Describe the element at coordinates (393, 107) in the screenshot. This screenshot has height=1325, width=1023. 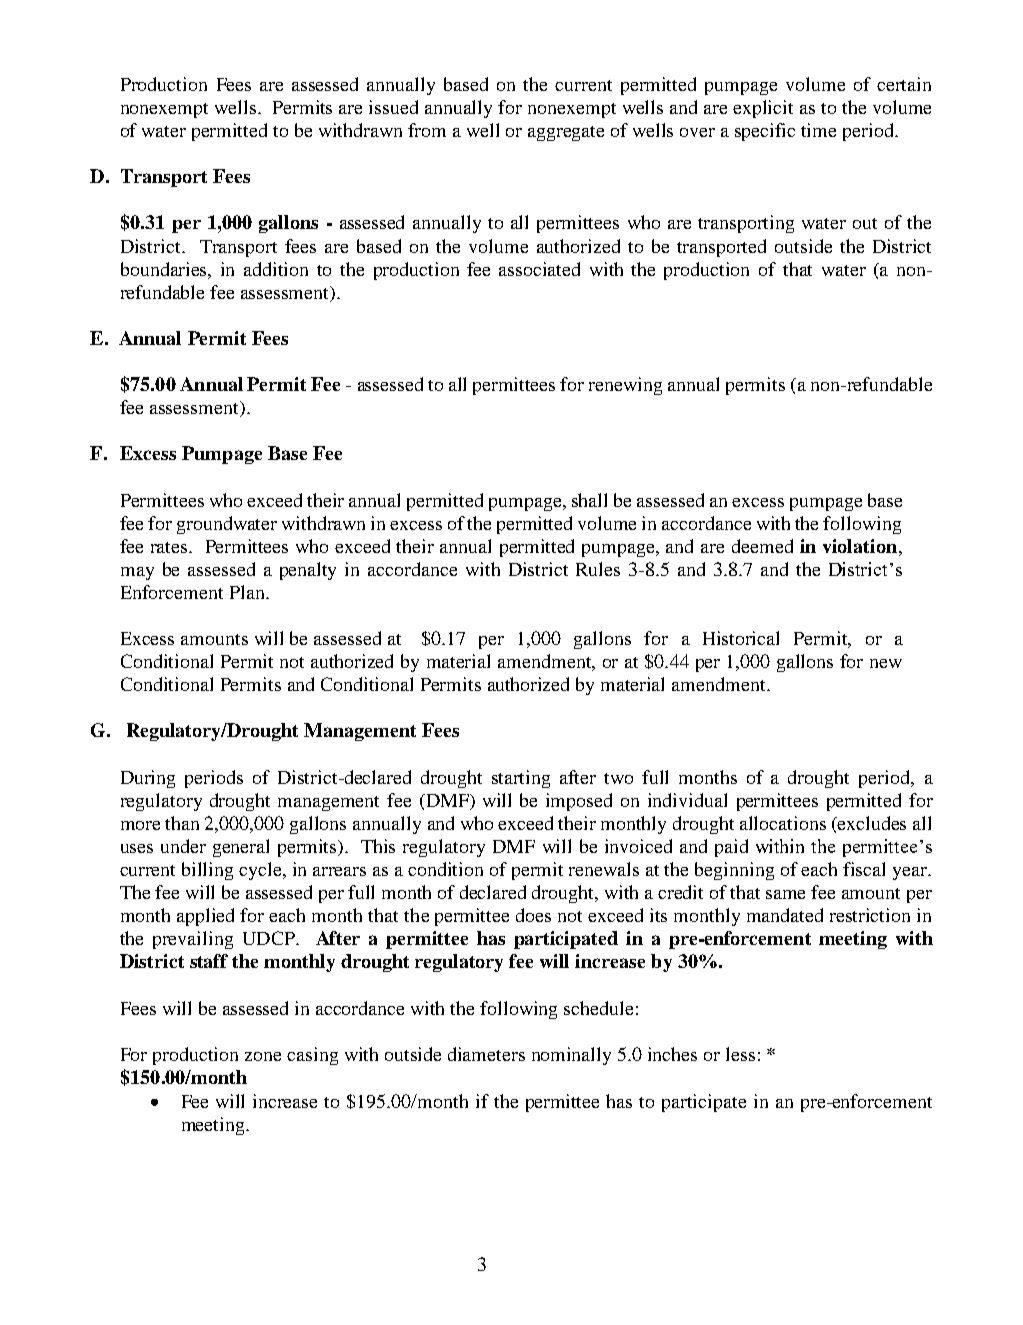
I see `issued` at that location.
